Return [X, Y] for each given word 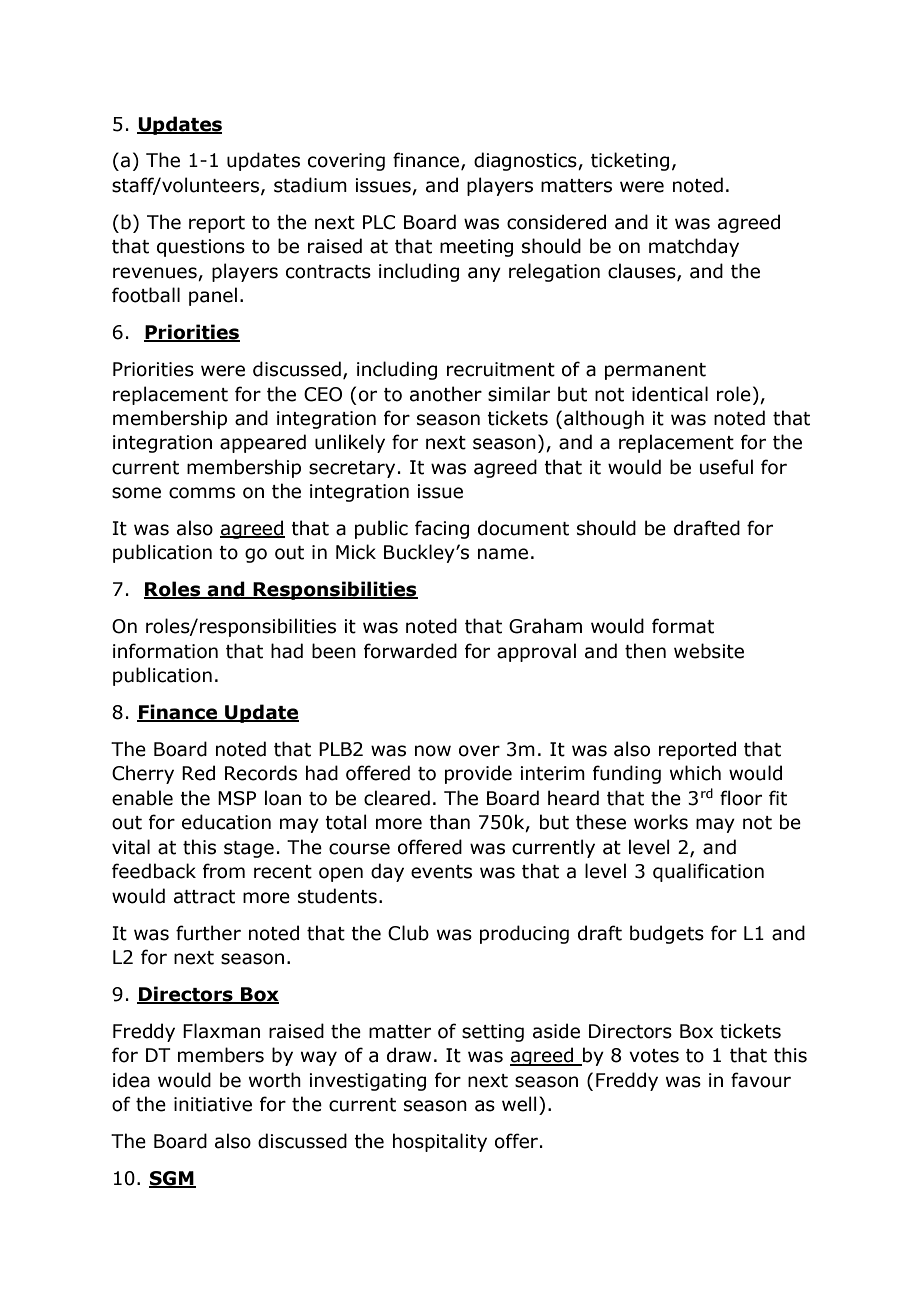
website [709, 651]
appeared [263, 443]
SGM [172, 1179]
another [446, 394]
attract [204, 897]
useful [726, 467]
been [334, 651]
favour [761, 1080]
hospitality [440, 1142]
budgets [667, 934]
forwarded [410, 651]
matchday [694, 247]
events [441, 872]
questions [201, 248]
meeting [476, 248]
